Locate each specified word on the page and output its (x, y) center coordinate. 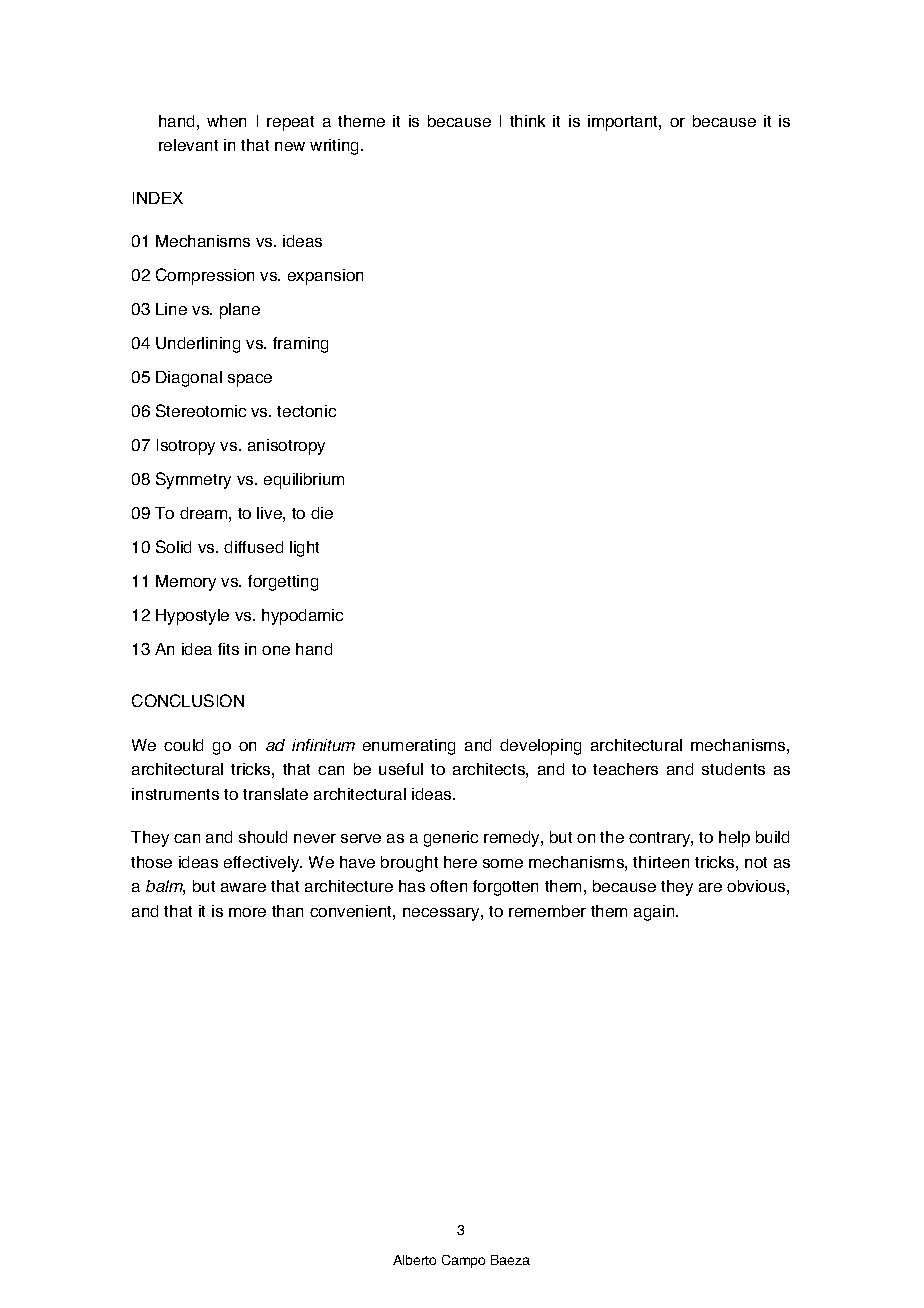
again (655, 913)
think (527, 121)
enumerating (409, 747)
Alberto (414, 1260)
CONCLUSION (188, 700)
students (733, 769)
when (226, 121)
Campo (463, 1261)
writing (336, 147)
